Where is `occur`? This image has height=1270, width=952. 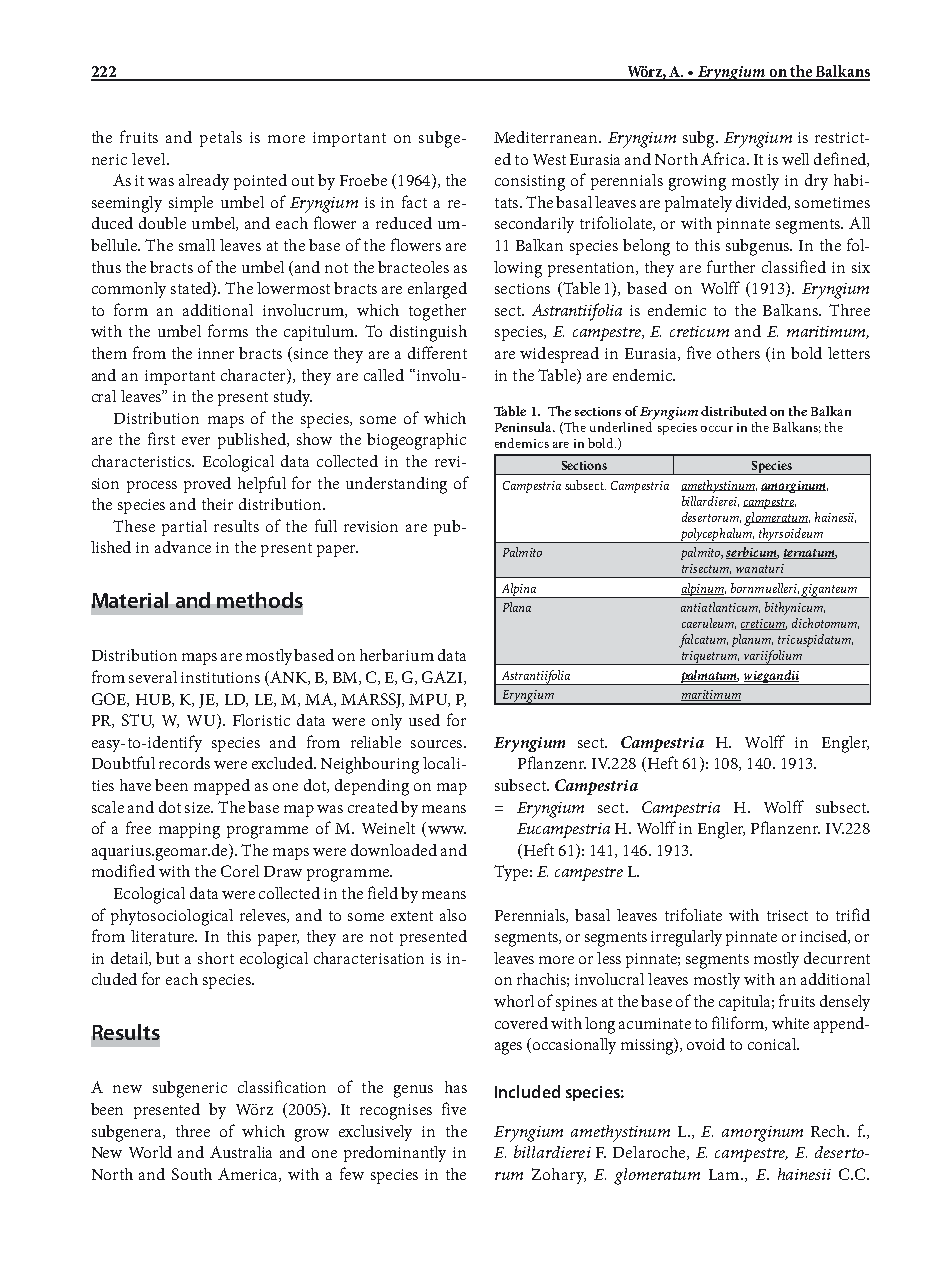
occur is located at coordinates (717, 429).
